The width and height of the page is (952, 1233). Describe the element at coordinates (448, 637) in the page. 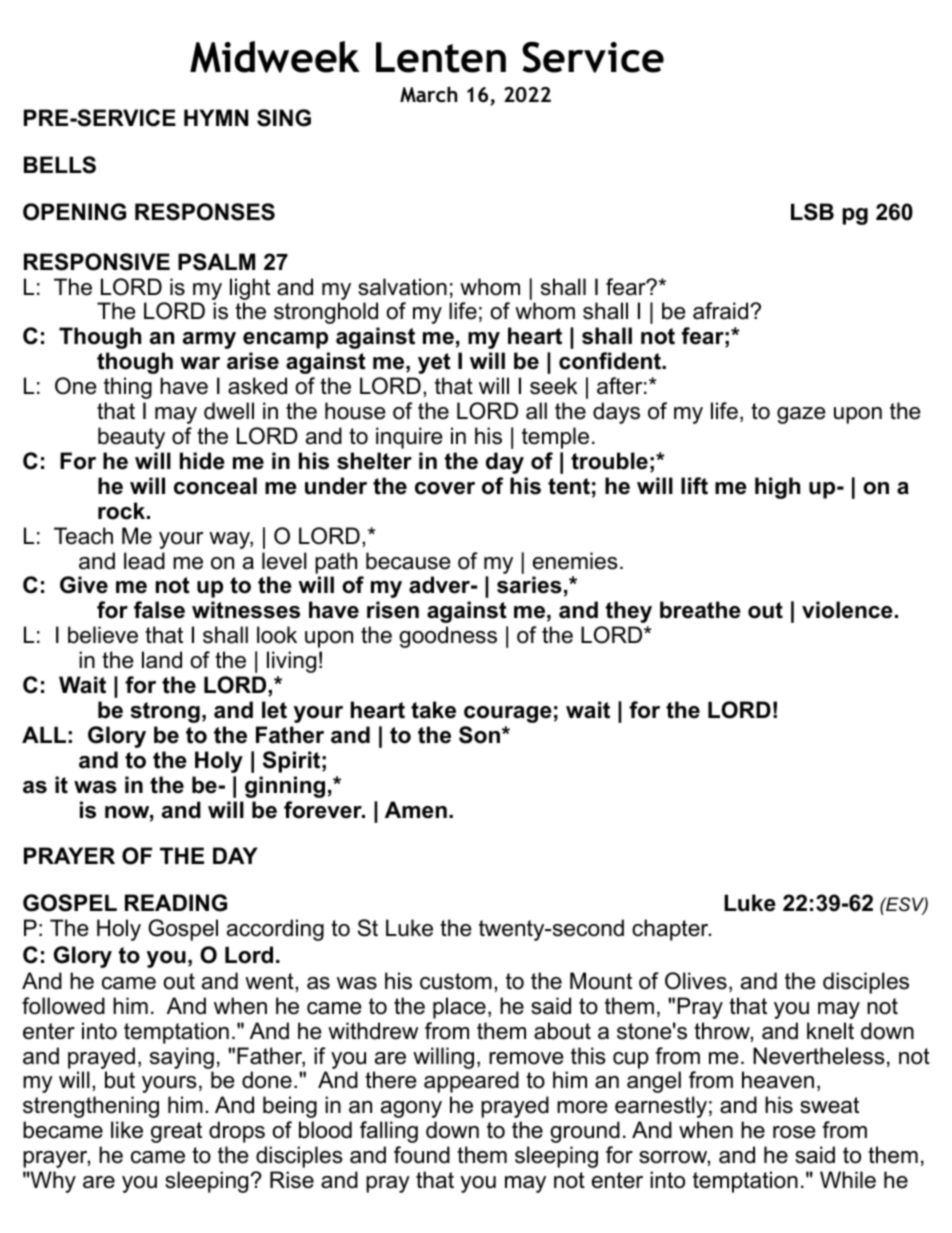

I see `goodness` at that location.
